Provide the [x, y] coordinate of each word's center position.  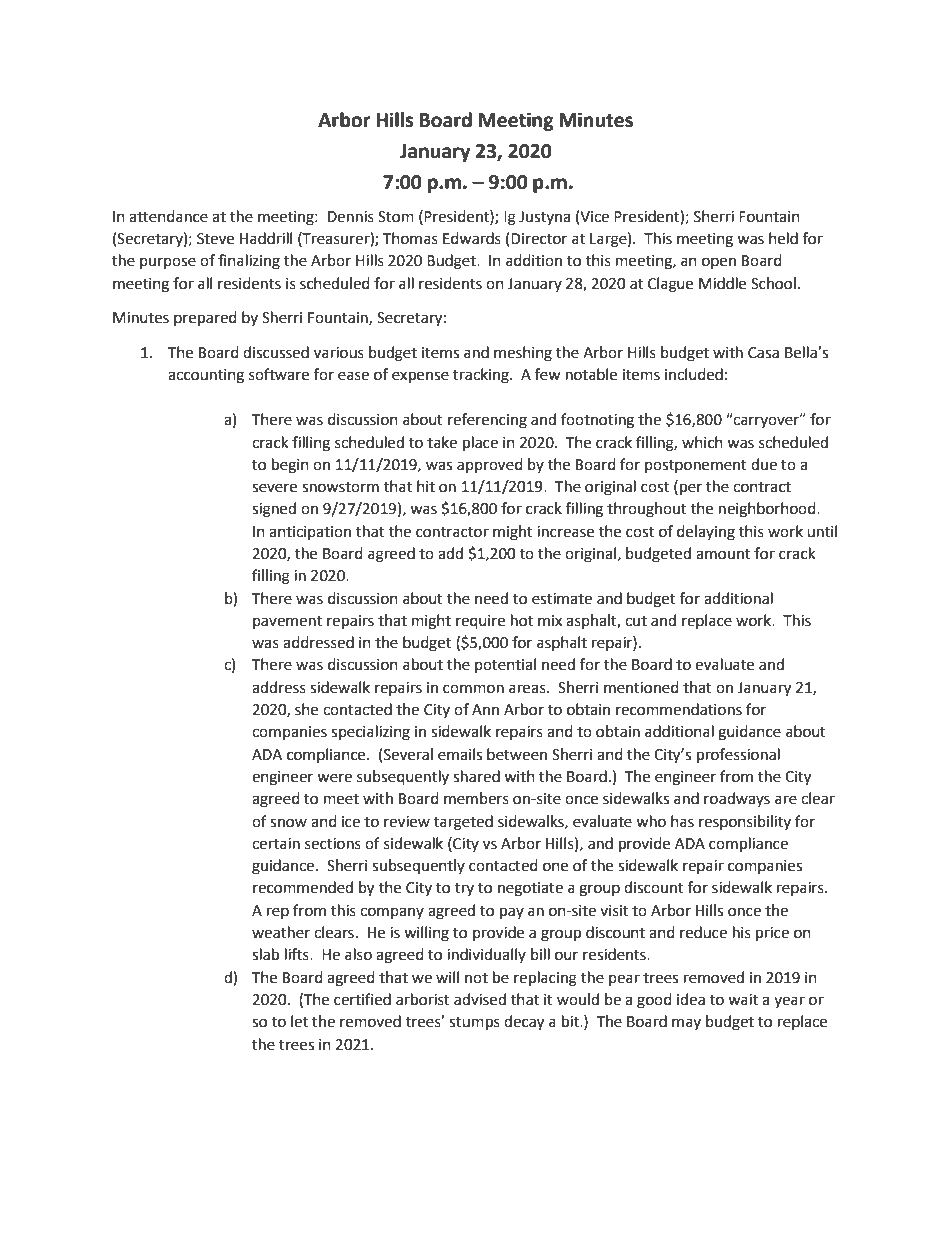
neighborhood [768, 510]
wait [743, 1000]
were [334, 778]
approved [490, 465]
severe [274, 488]
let [299, 1021]
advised [480, 999]
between [517, 754]
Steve [215, 239]
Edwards [472, 238]
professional [738, 756]
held [783, 238]
